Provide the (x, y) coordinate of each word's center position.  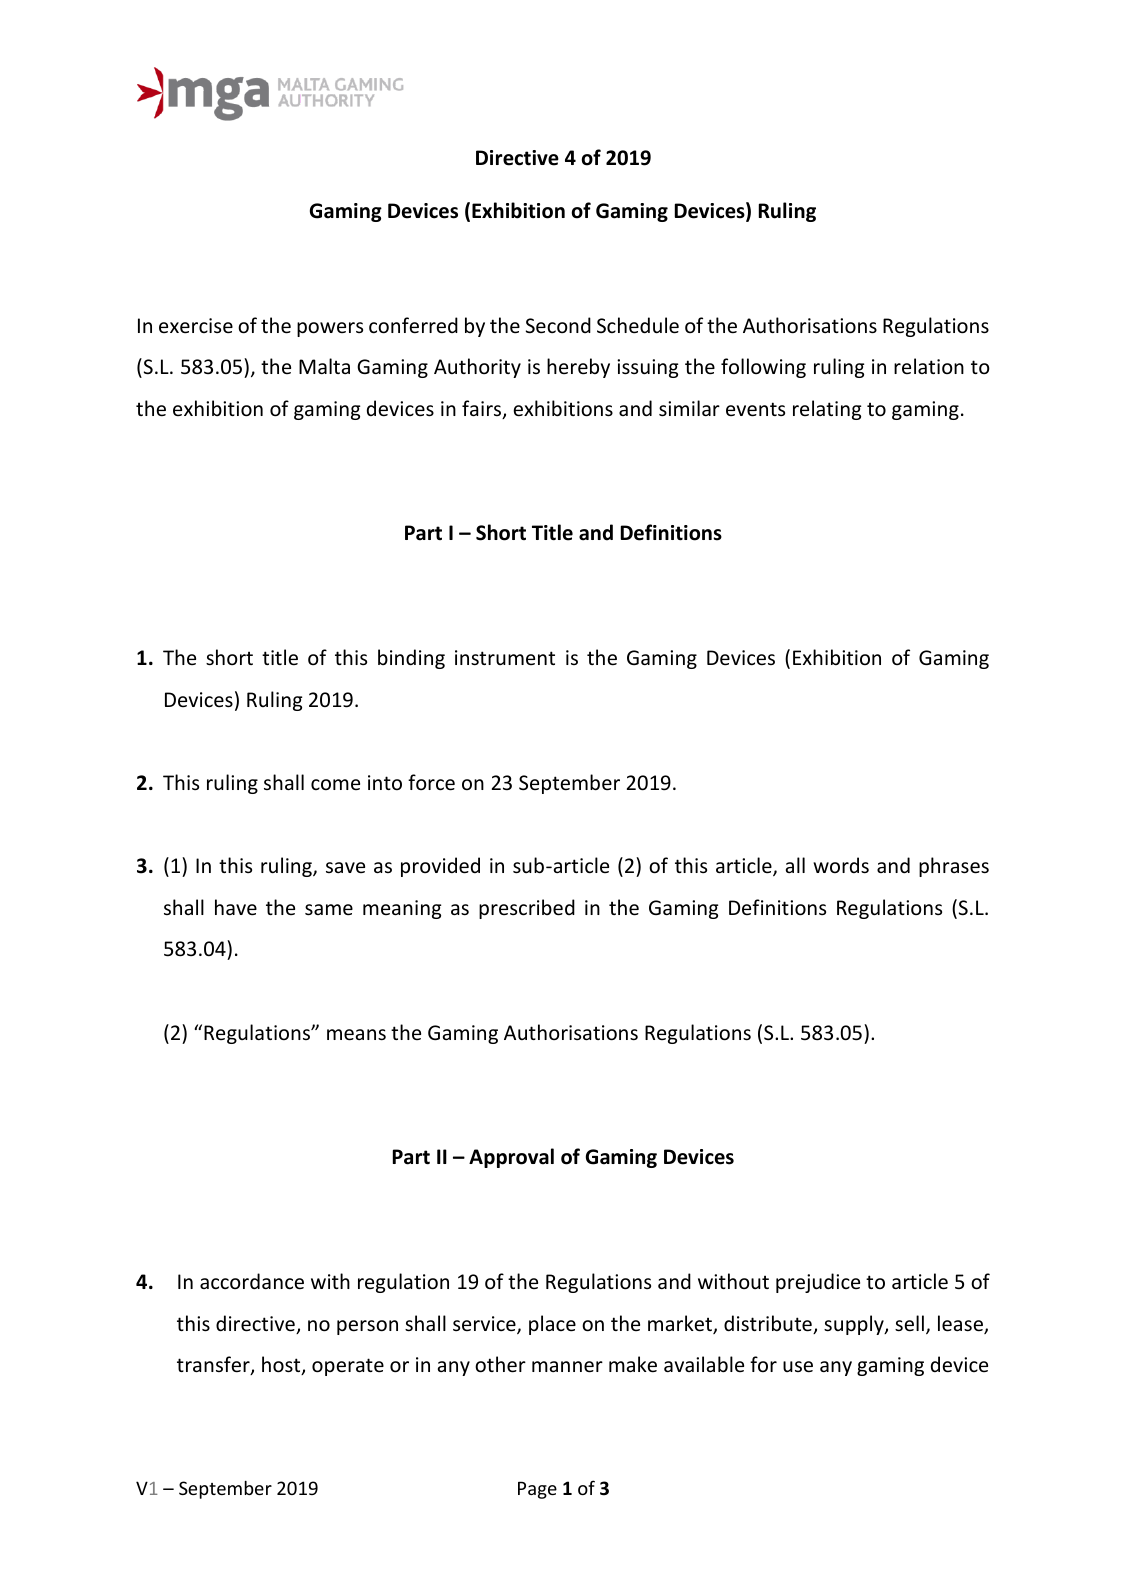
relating (827, 410)
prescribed (527, 909)
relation (929, 366)
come (335, 784)
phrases (954, 867)
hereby (578, 368)
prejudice (818, 1283)
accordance (252, 1281)
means (356, 1035)
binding (411, 659)
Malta (324, 366)
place (552, 1325)
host (282, 1365)
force (431, 782)
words (841, 865)
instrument (505, 658)
